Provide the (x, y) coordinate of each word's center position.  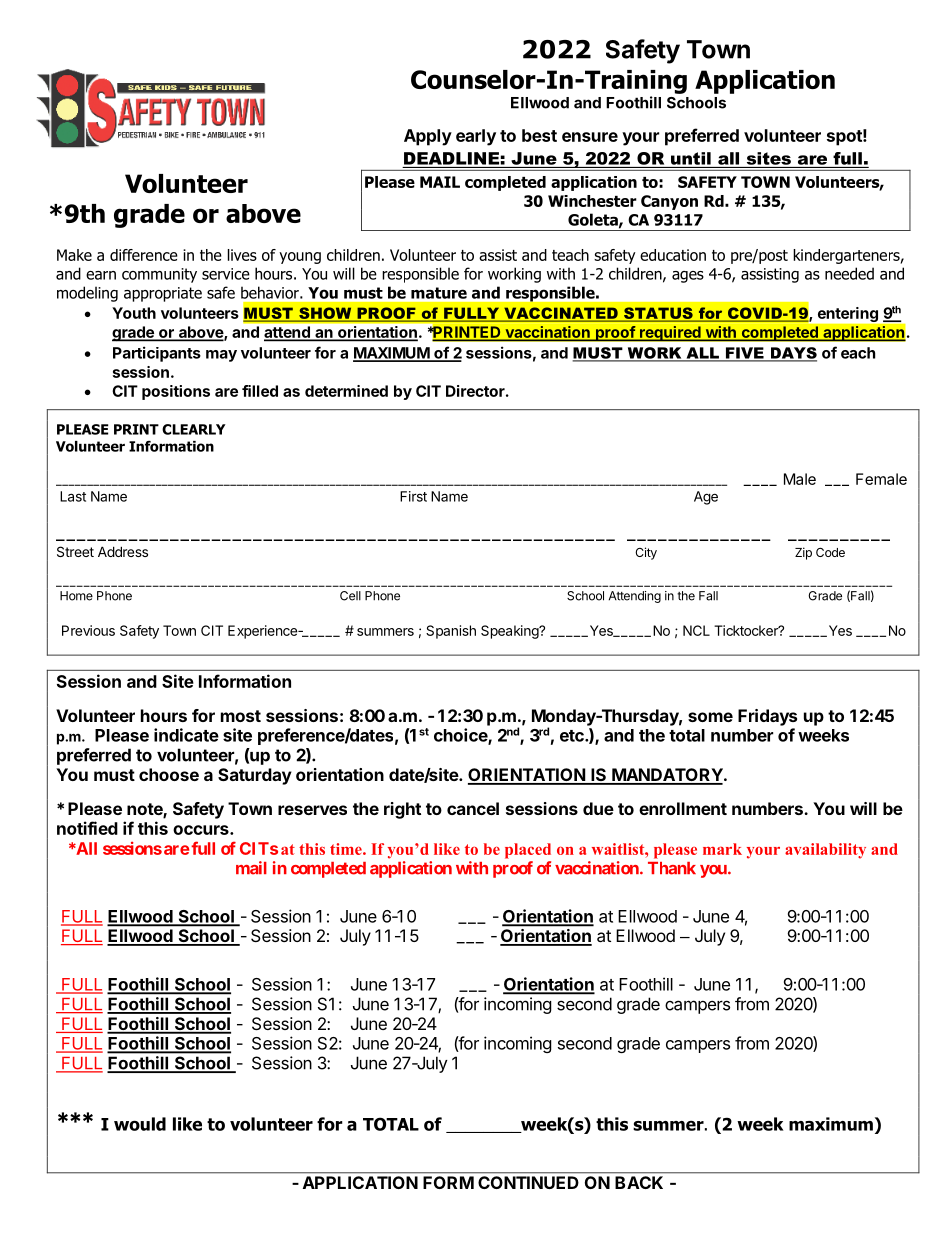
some (710, 717)
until (691, 158)
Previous (88, 630)
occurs (202, 830)
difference (144, 255)
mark (722, 849)
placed (528, 851)
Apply (428, 137)
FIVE (744, 354)
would (140, 1124)
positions (176, 392)
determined (346, 391)
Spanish (451, 632)
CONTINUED (528, 1182)
